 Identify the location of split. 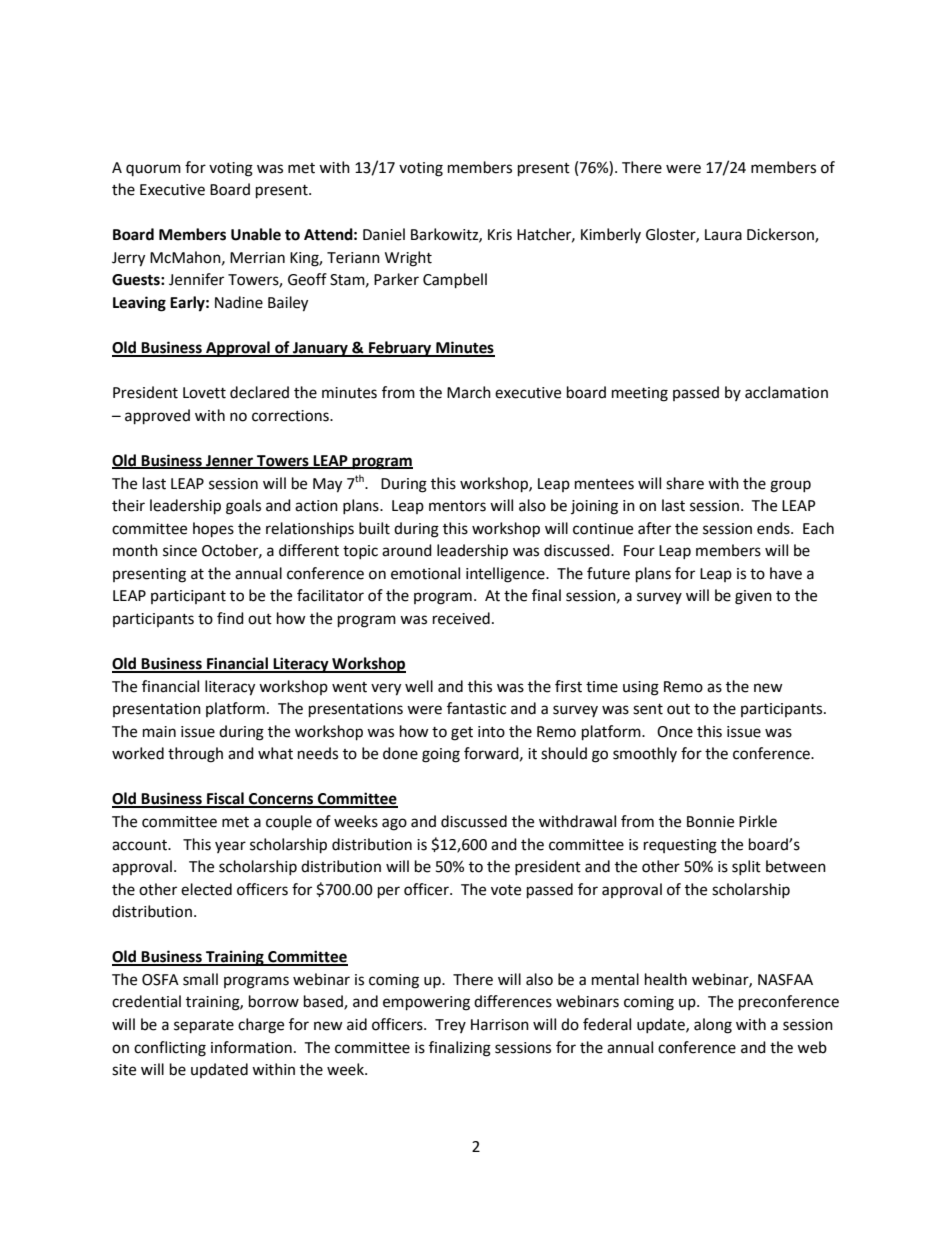
(746, 867).
